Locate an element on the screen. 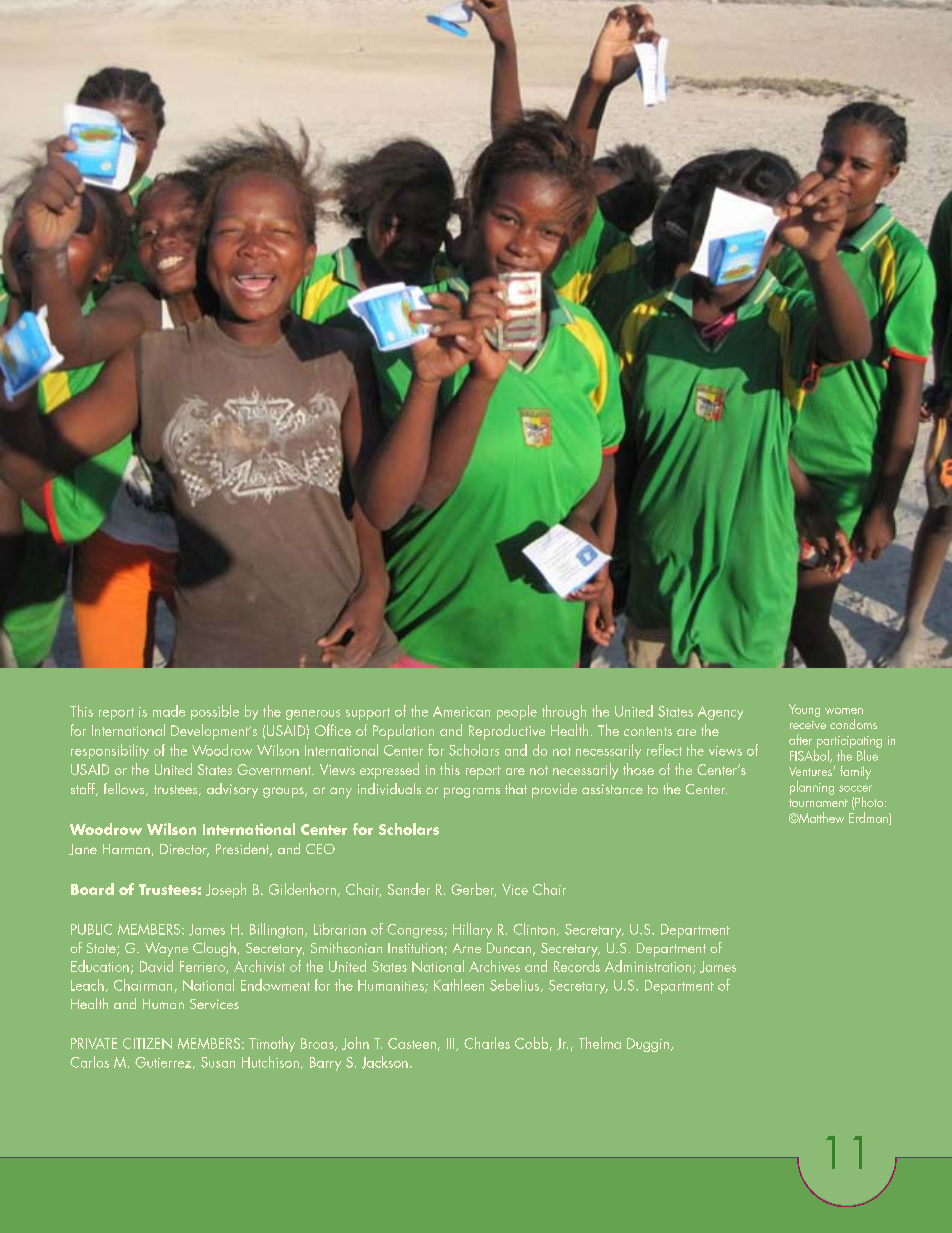 This screenshot has height=1233, width=952. American is located at coordinates (461, 711).
